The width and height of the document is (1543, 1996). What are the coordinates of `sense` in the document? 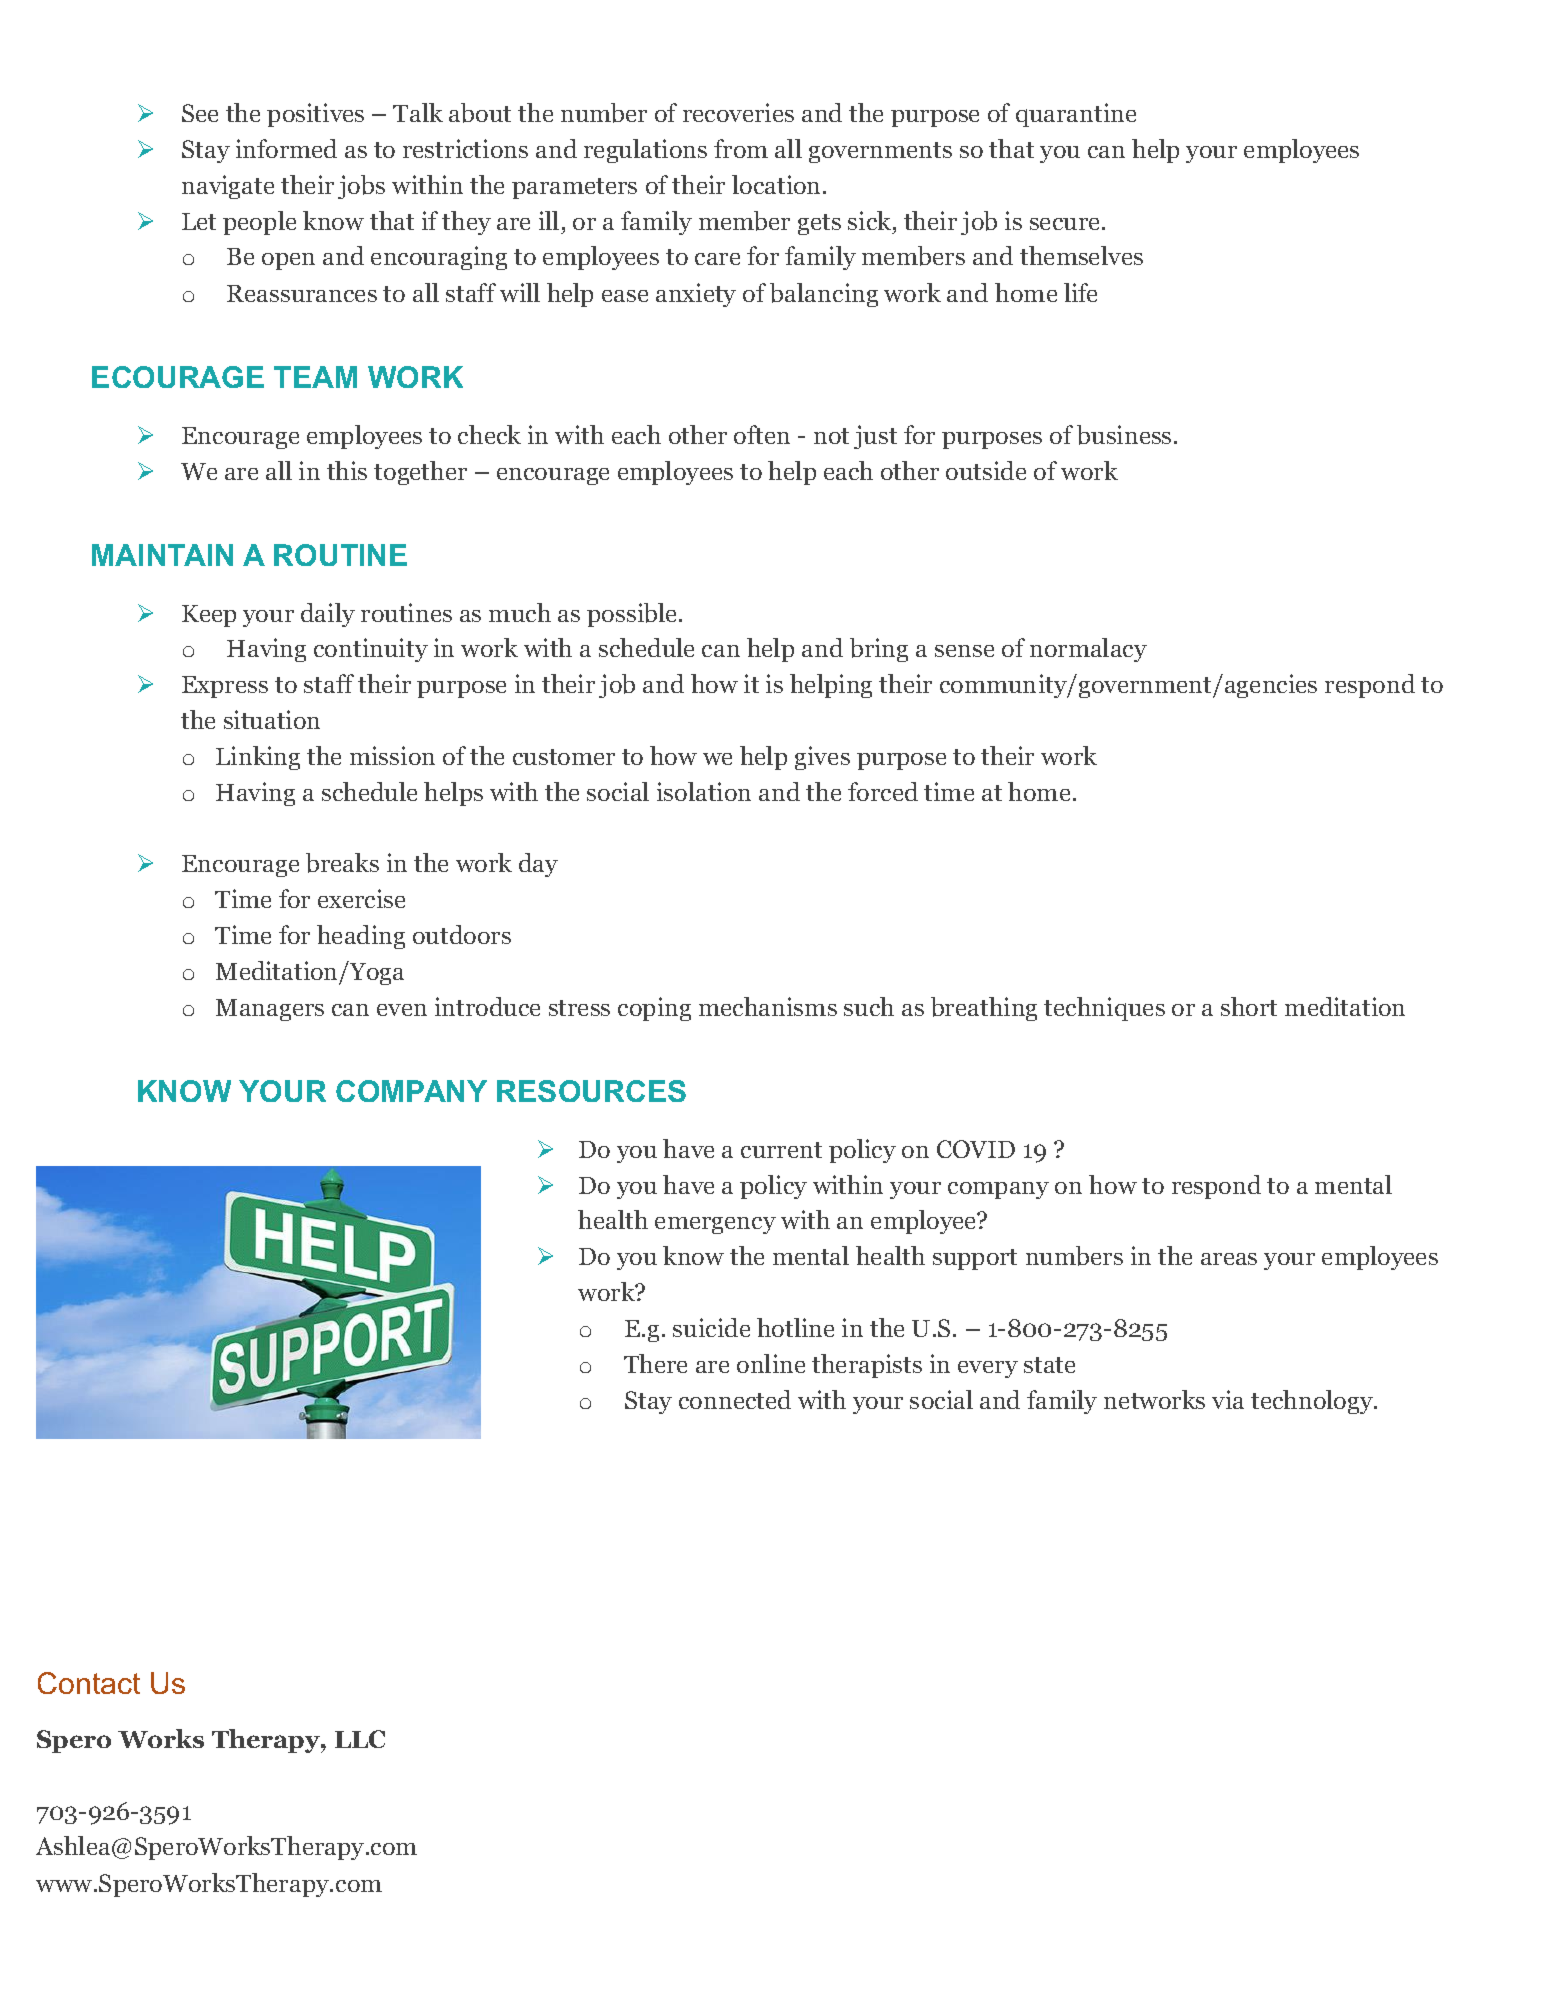 It's located at (964, 651).
